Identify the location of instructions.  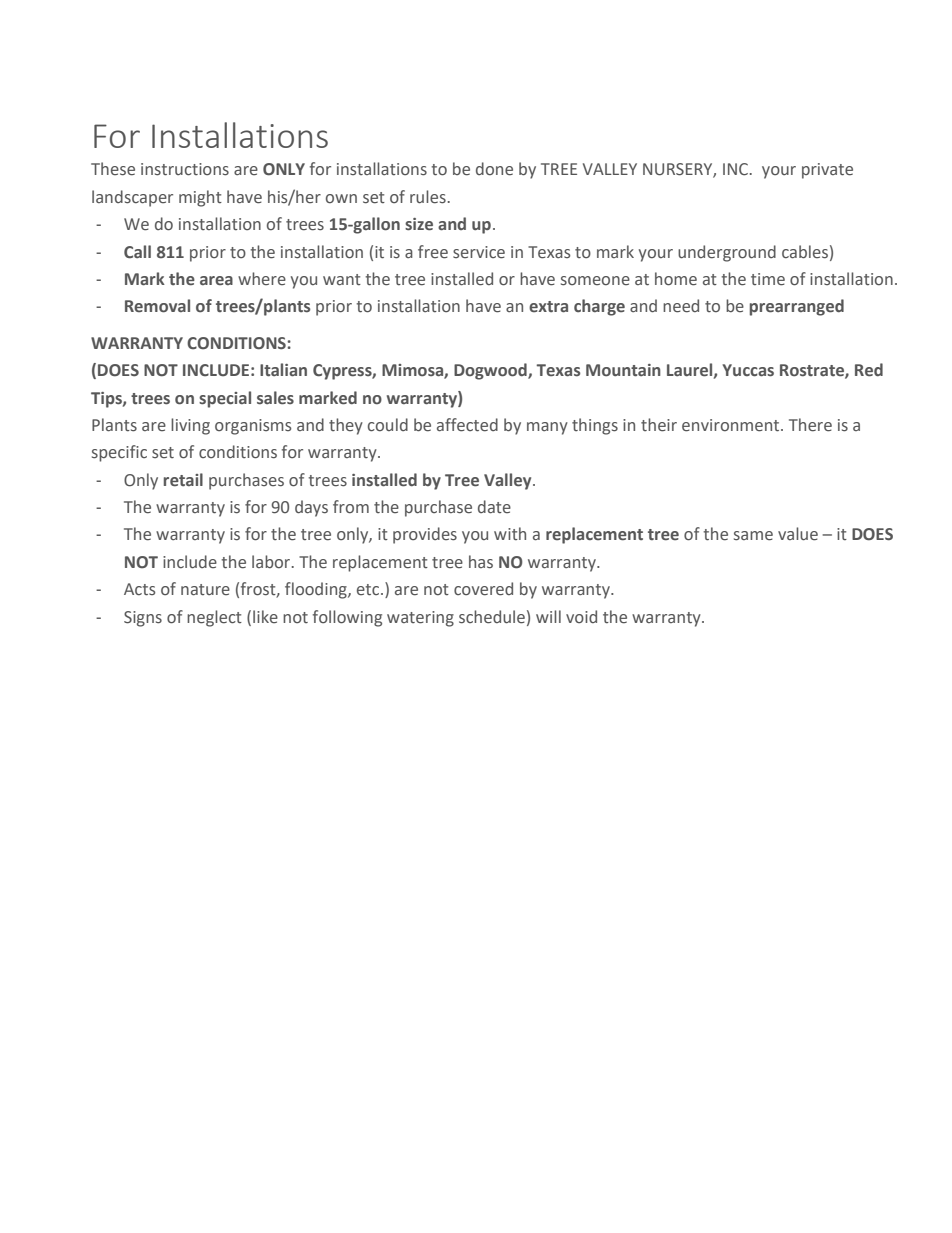
(185, 169).
